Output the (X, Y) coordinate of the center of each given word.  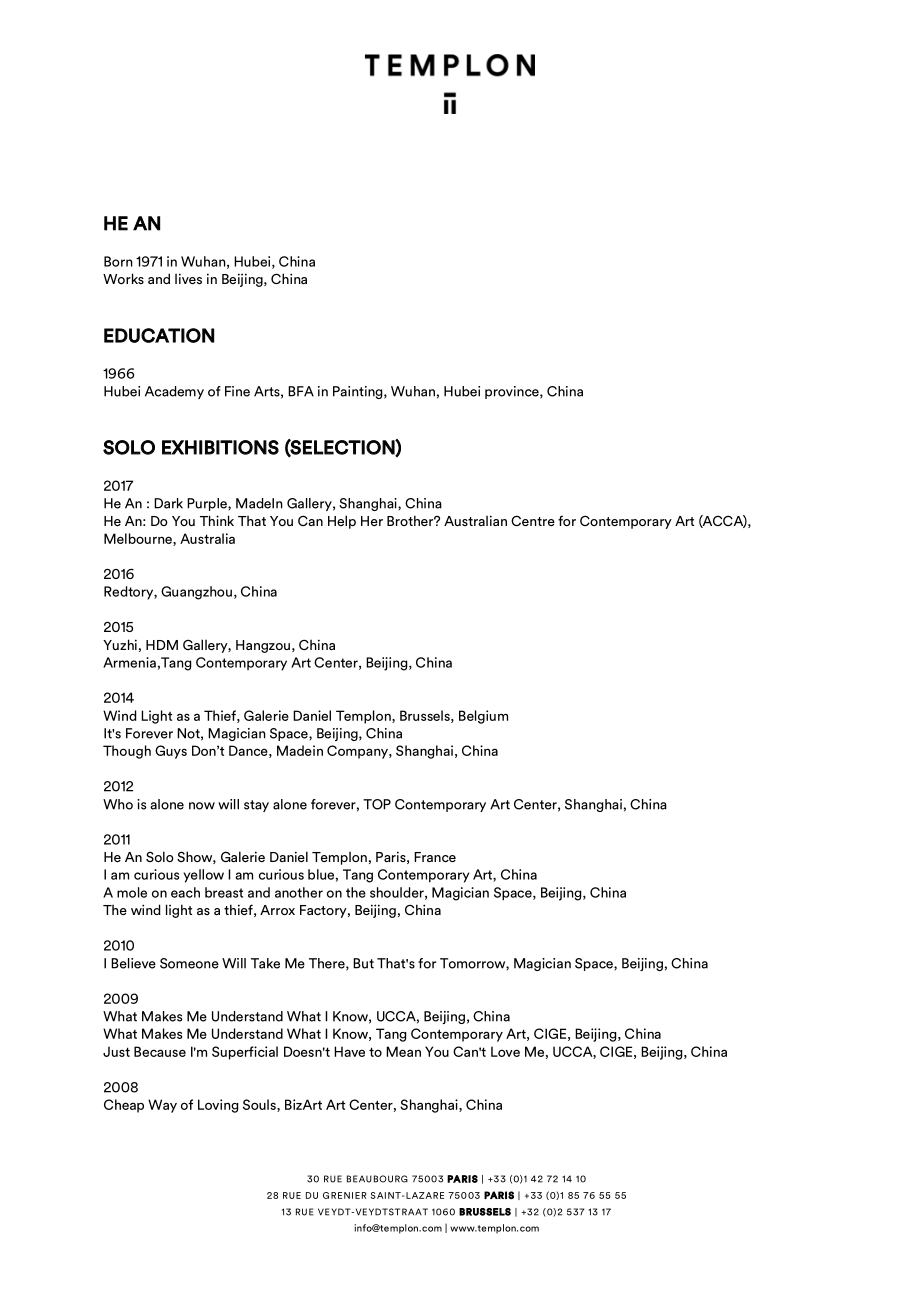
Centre (533, 520)
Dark (168, 503)
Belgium (483, 717)
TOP (377, 804)
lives (188, 278)
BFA (301, 391)
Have (349, 1051)
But (363, 963)
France (435, 857)
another (299, 892)
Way (162, 1106)
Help (342, 522)
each (185, 892)
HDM (162, 645)
